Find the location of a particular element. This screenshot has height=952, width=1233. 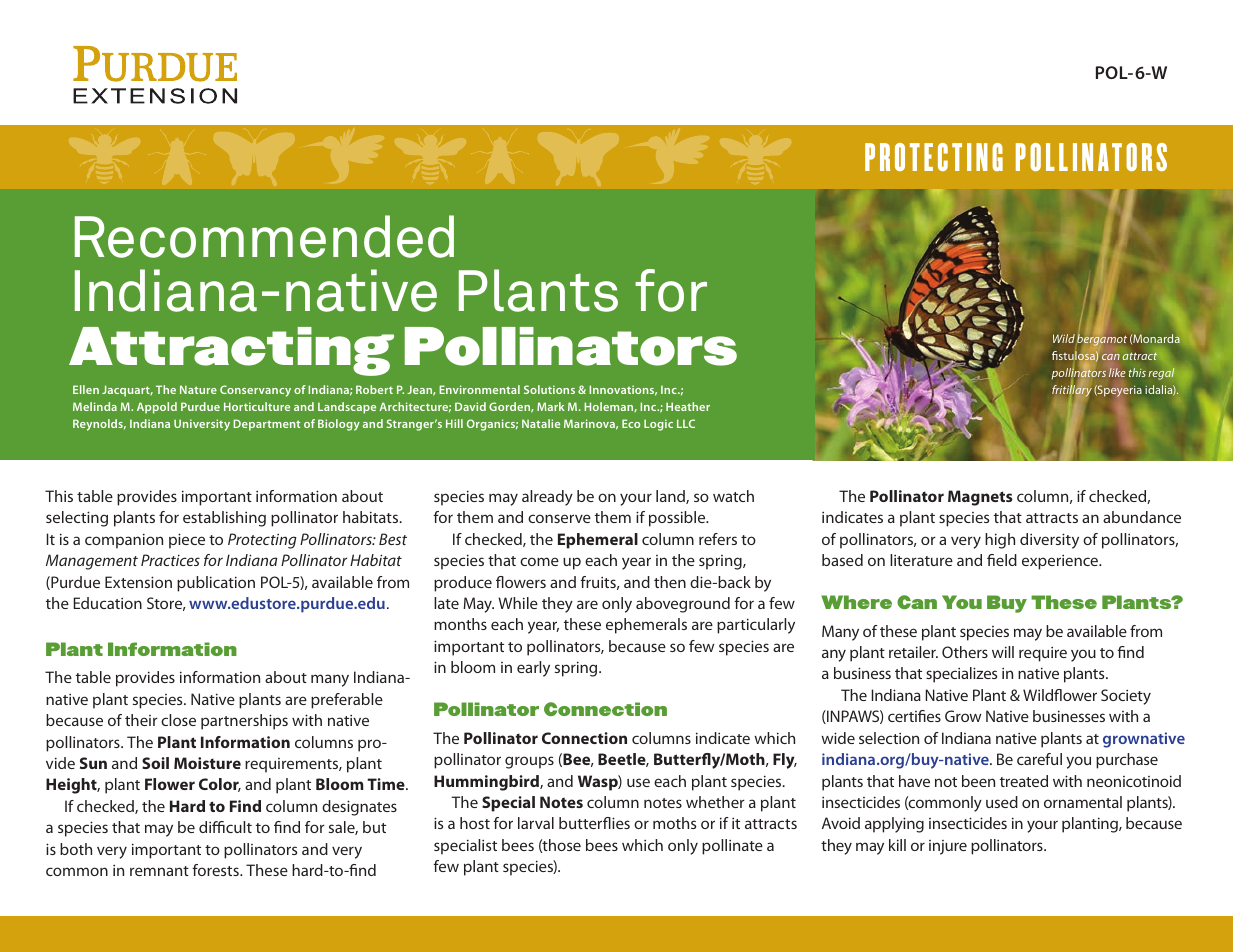

butterflies is located at coordinates (594, 823).
